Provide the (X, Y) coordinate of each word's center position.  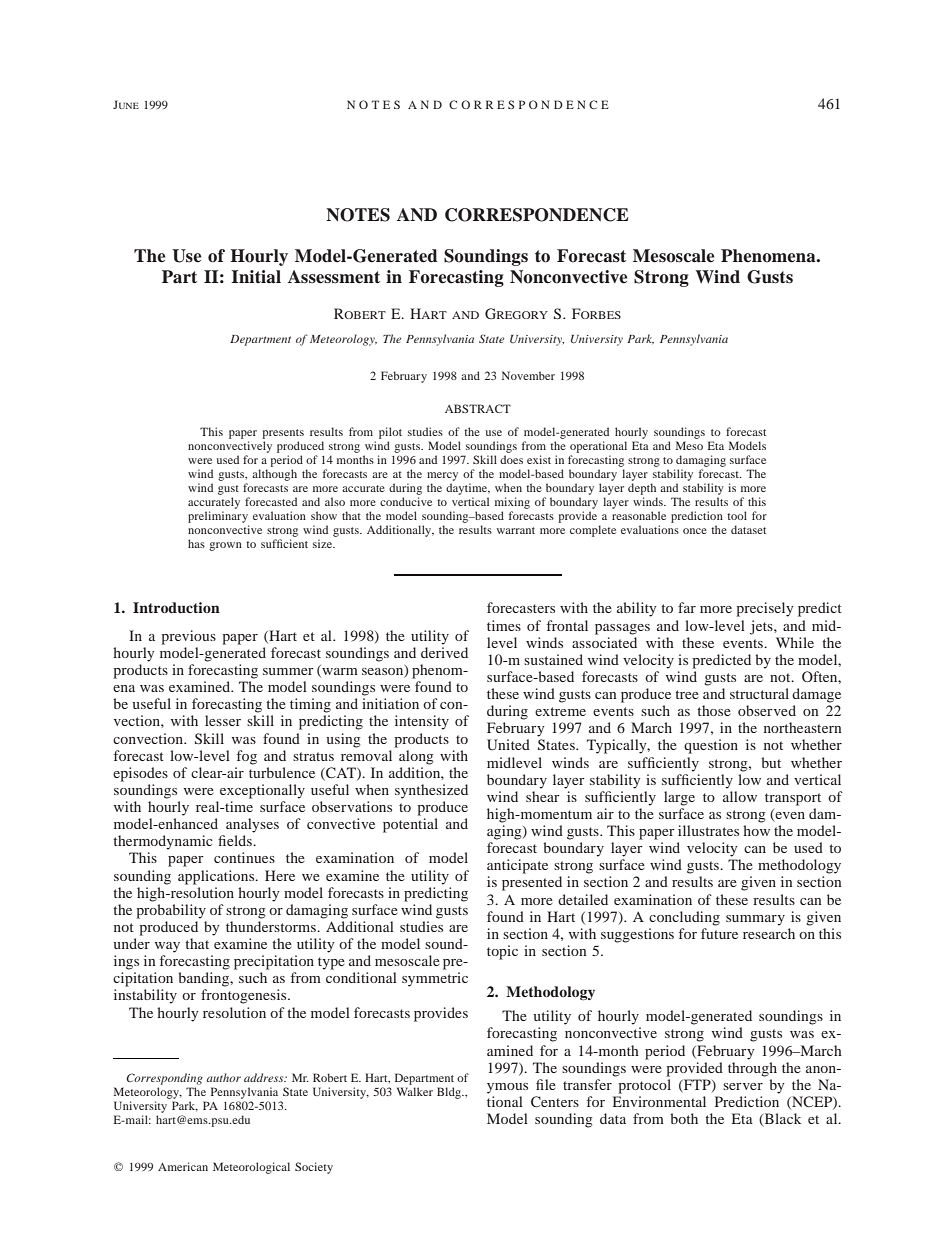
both (684, 1118)
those (714, 710)
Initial (256, 277)
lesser (223, 720)
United (508, 745)
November (528, 375)
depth (642, 489)
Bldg (450, 1093)
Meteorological (251, 1168)
